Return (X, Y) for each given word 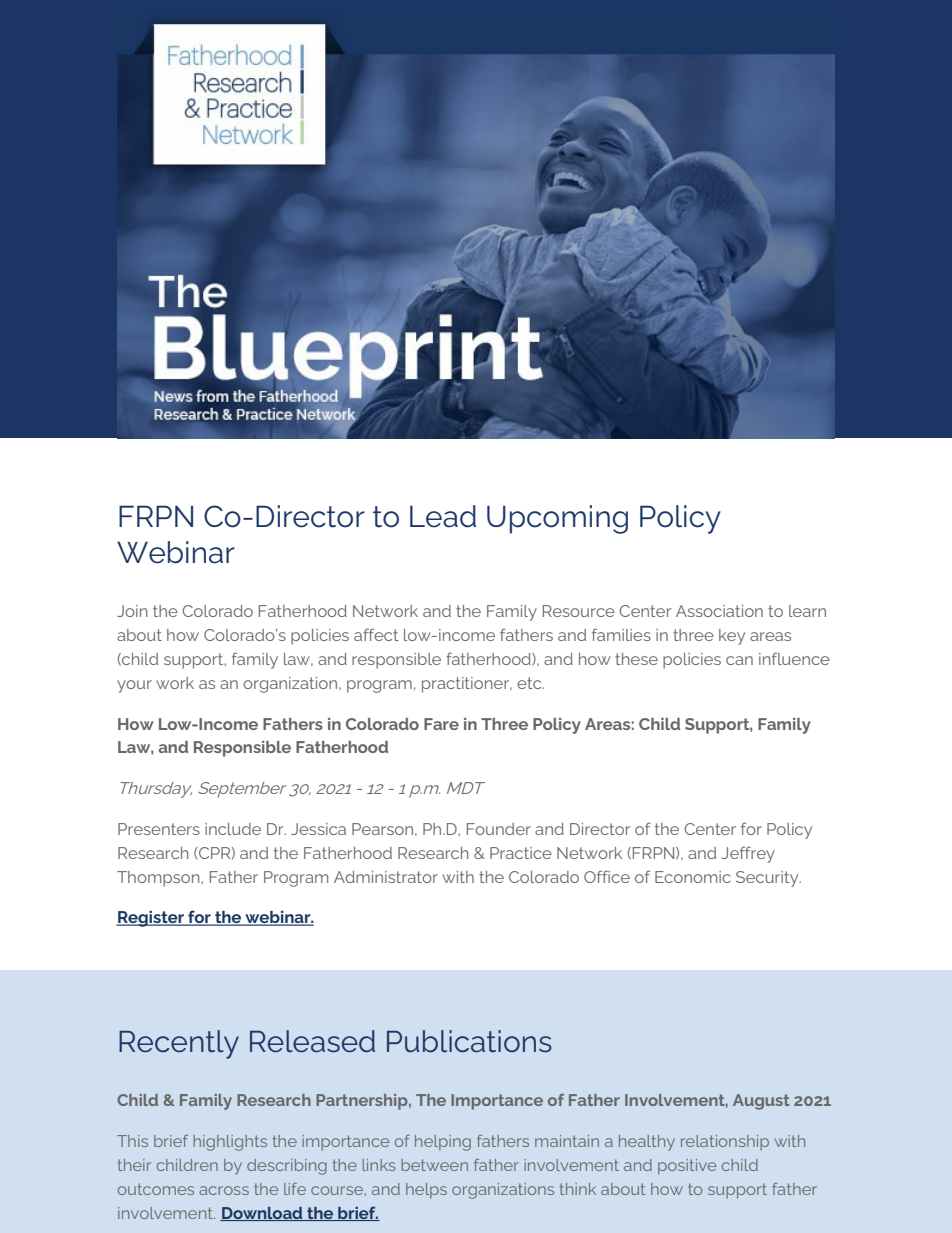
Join (132, 611)
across (224, 1190)
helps (426, 1191)
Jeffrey (748, 854)
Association (719, 611)
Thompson (159, 879)
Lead (443, 516)
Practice (521, 853)
